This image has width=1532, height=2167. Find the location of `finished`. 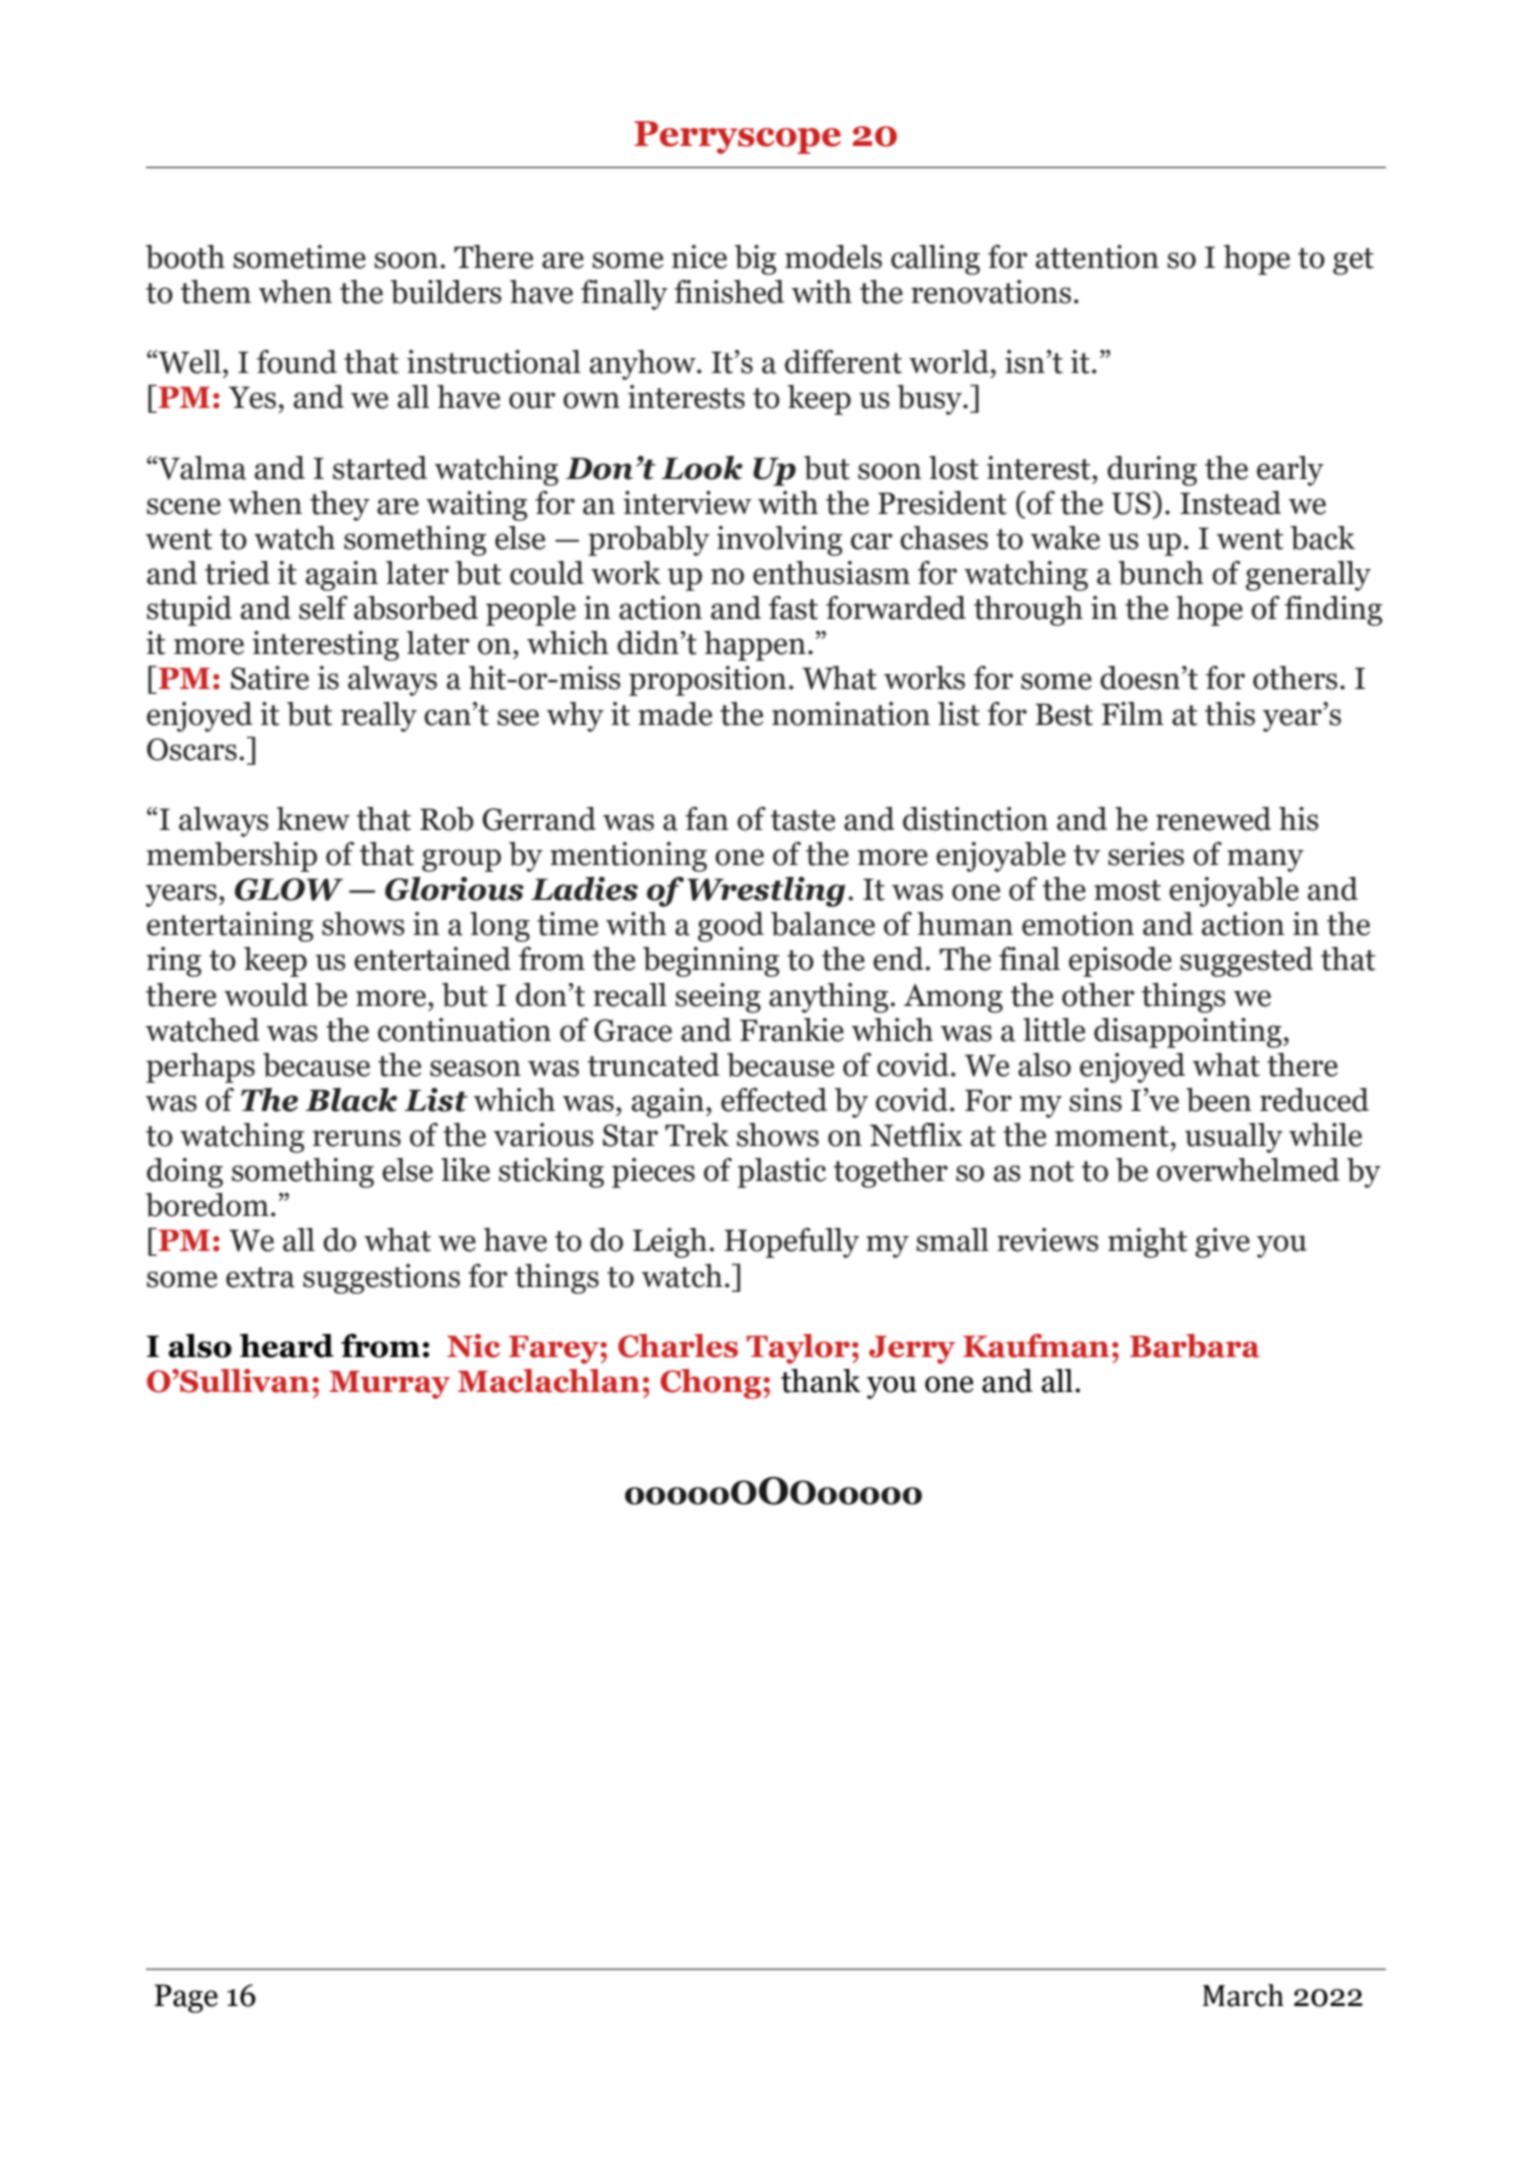

finished is located at coordinates (729, 292).
